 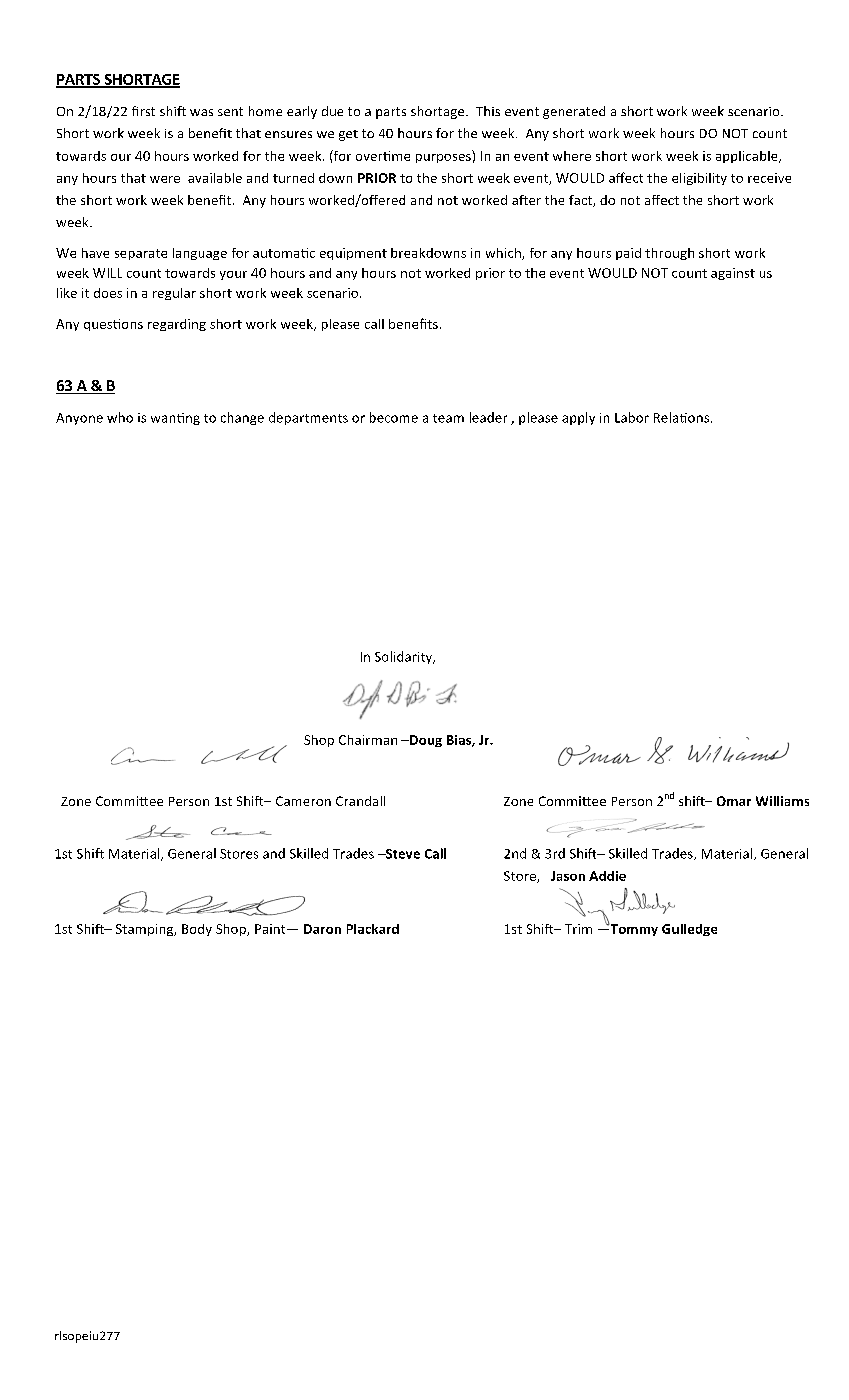 I want to click on wanting, so click(x=175, y=419).
